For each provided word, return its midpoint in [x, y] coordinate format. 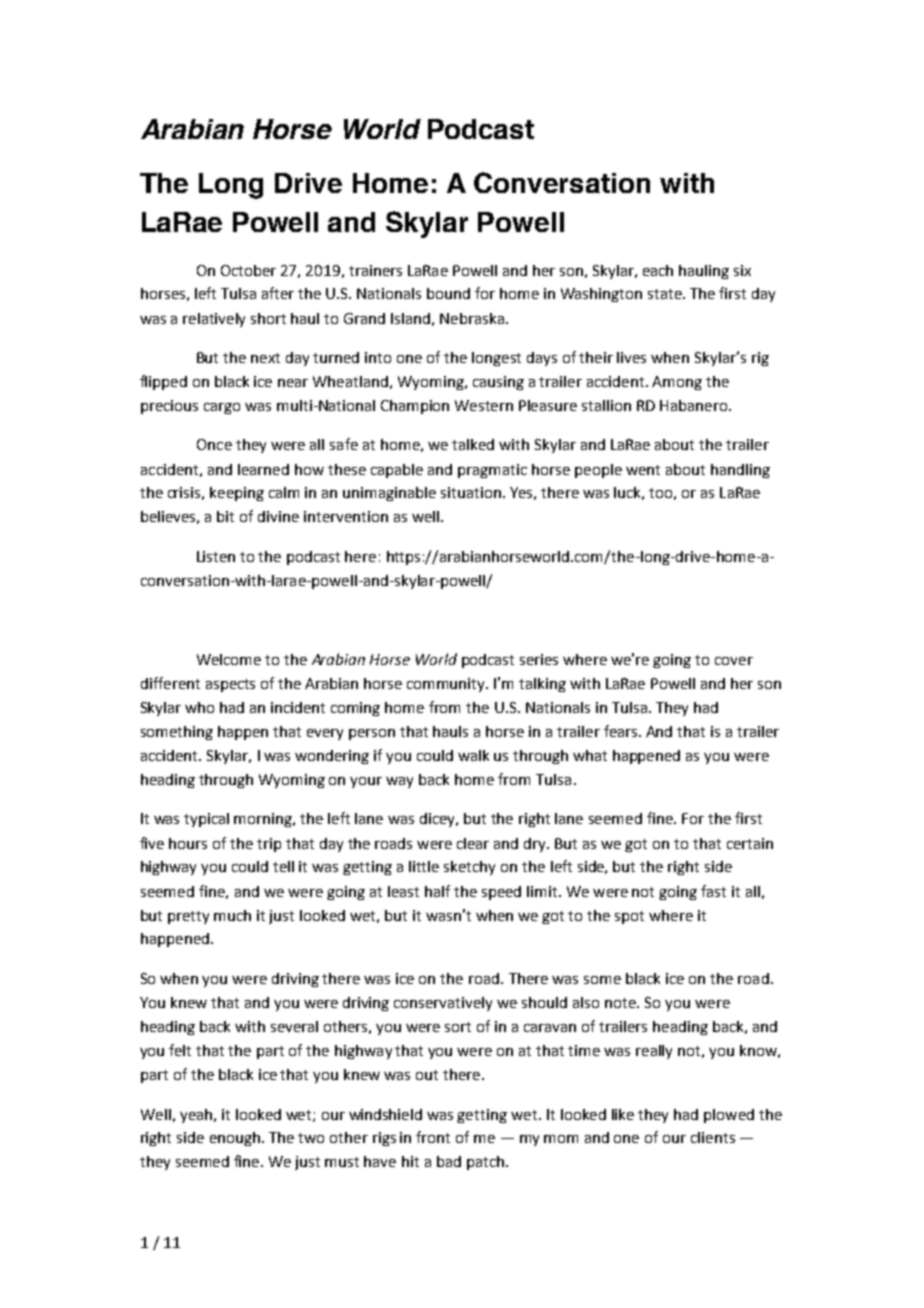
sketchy [469, 868]
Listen [216, 556]
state [666, 294]
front [433, 1137]
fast [713, 891]
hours [188, 843]
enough [235, 1139]
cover [734, 661]
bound [448, 293]
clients [713, 1137]
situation [471, 492]
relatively [214, 320]
